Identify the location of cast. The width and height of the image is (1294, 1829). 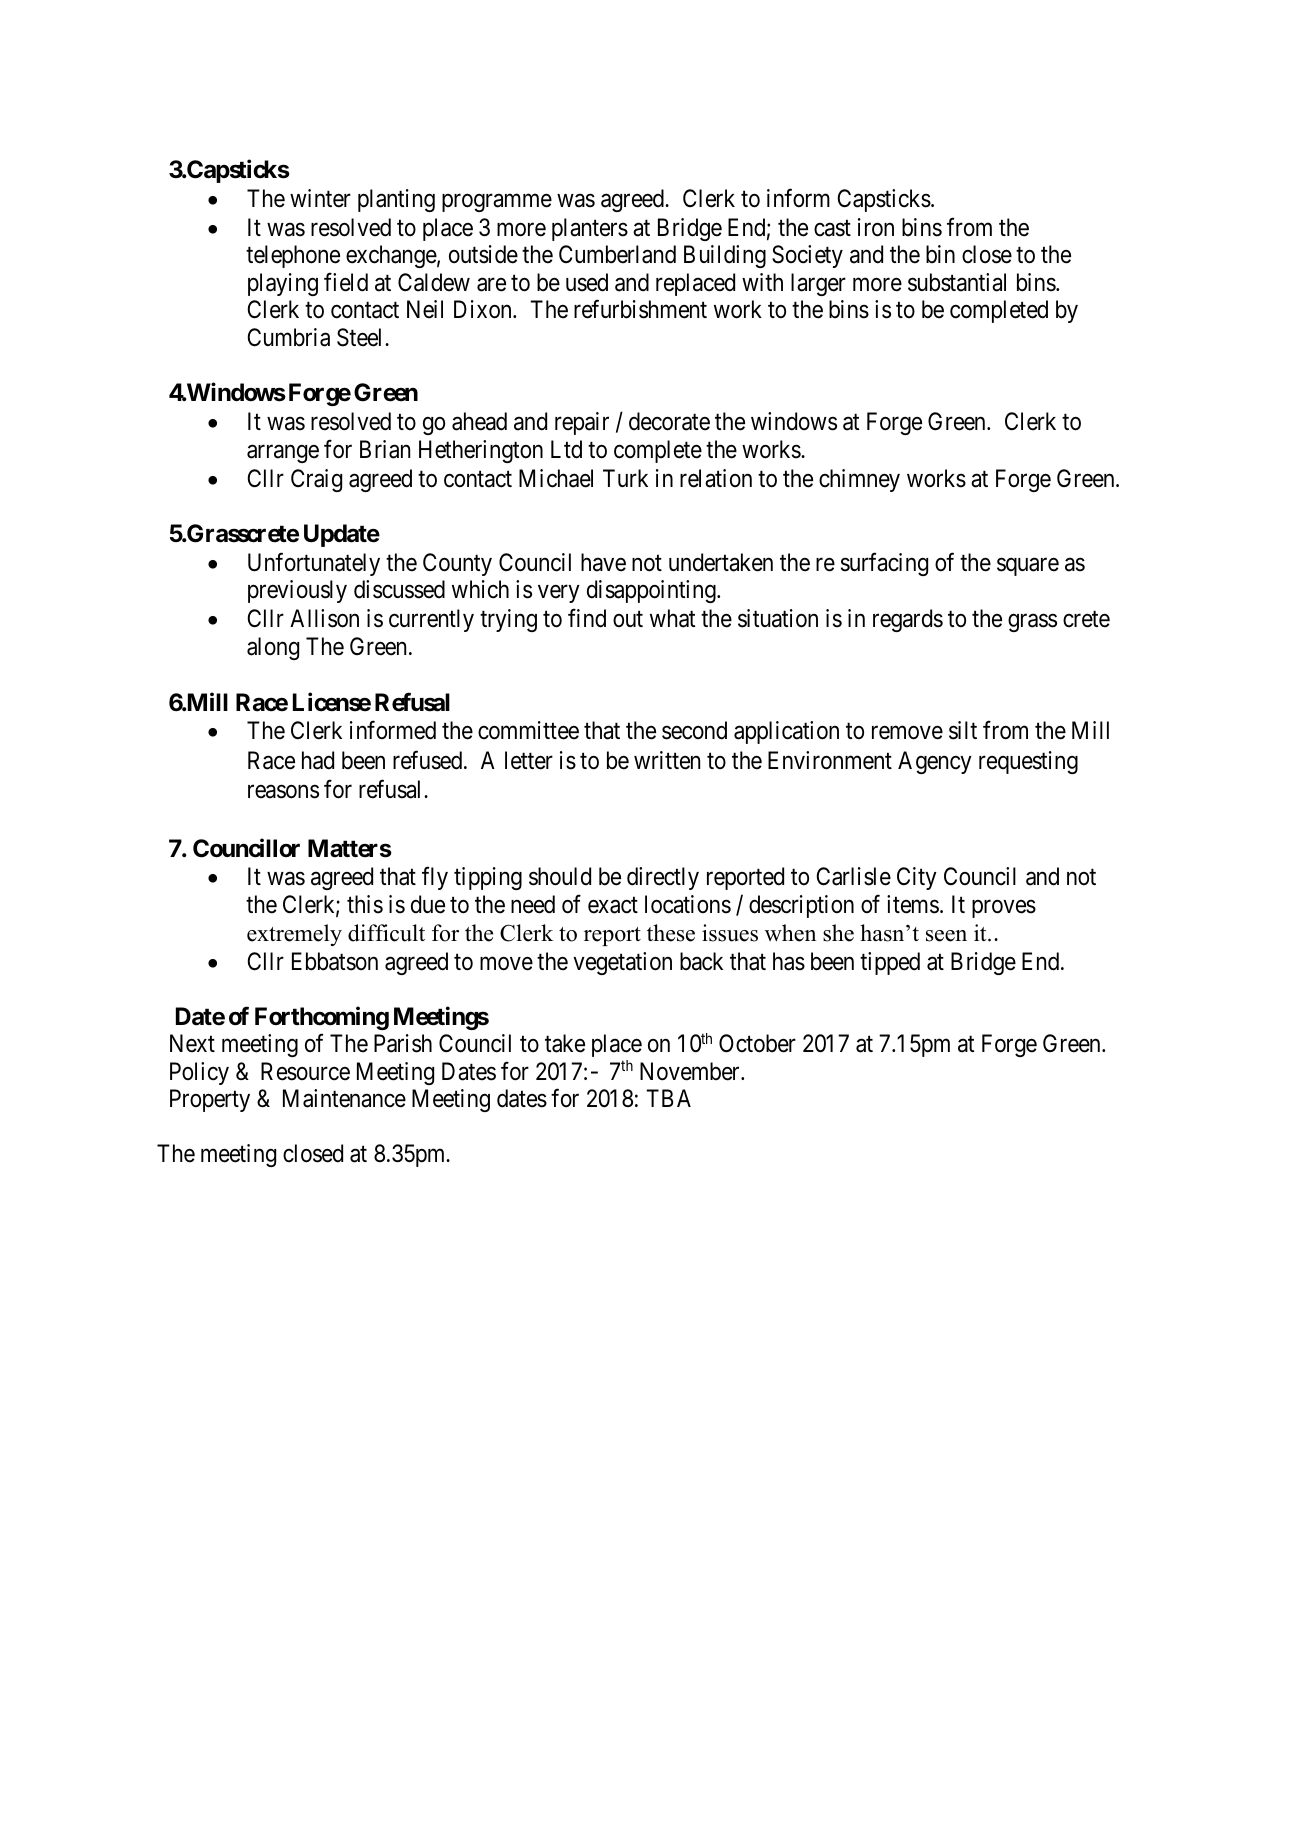
(832, 228).
